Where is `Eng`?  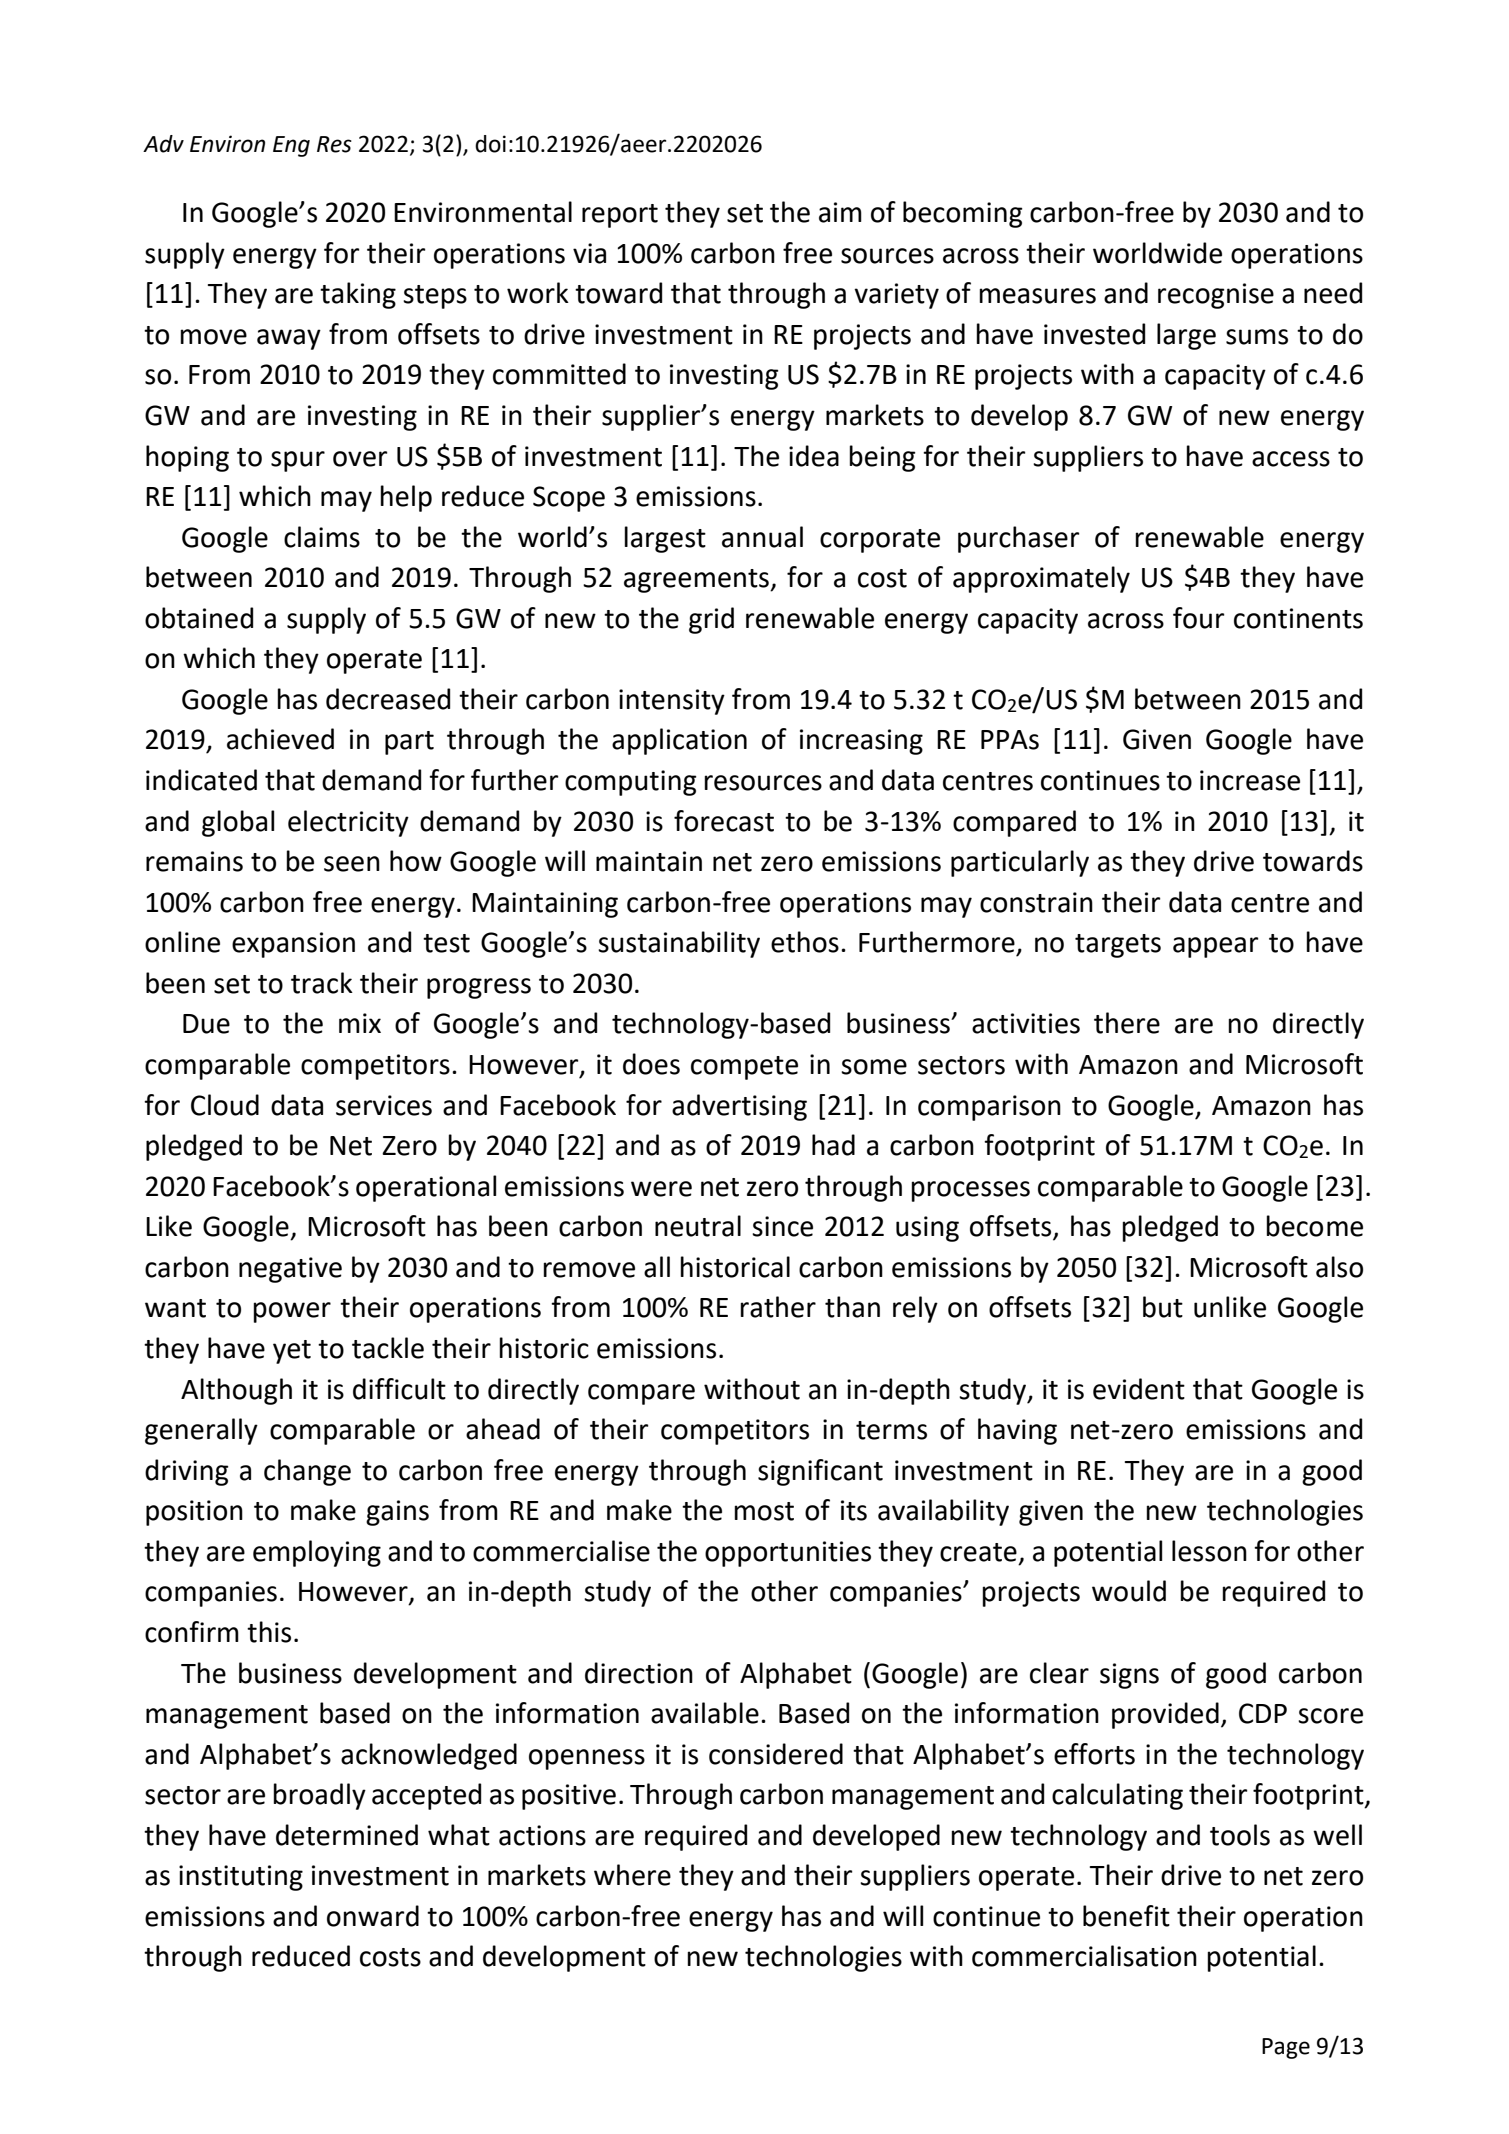
Eng is located at coordinates (291, 146).
